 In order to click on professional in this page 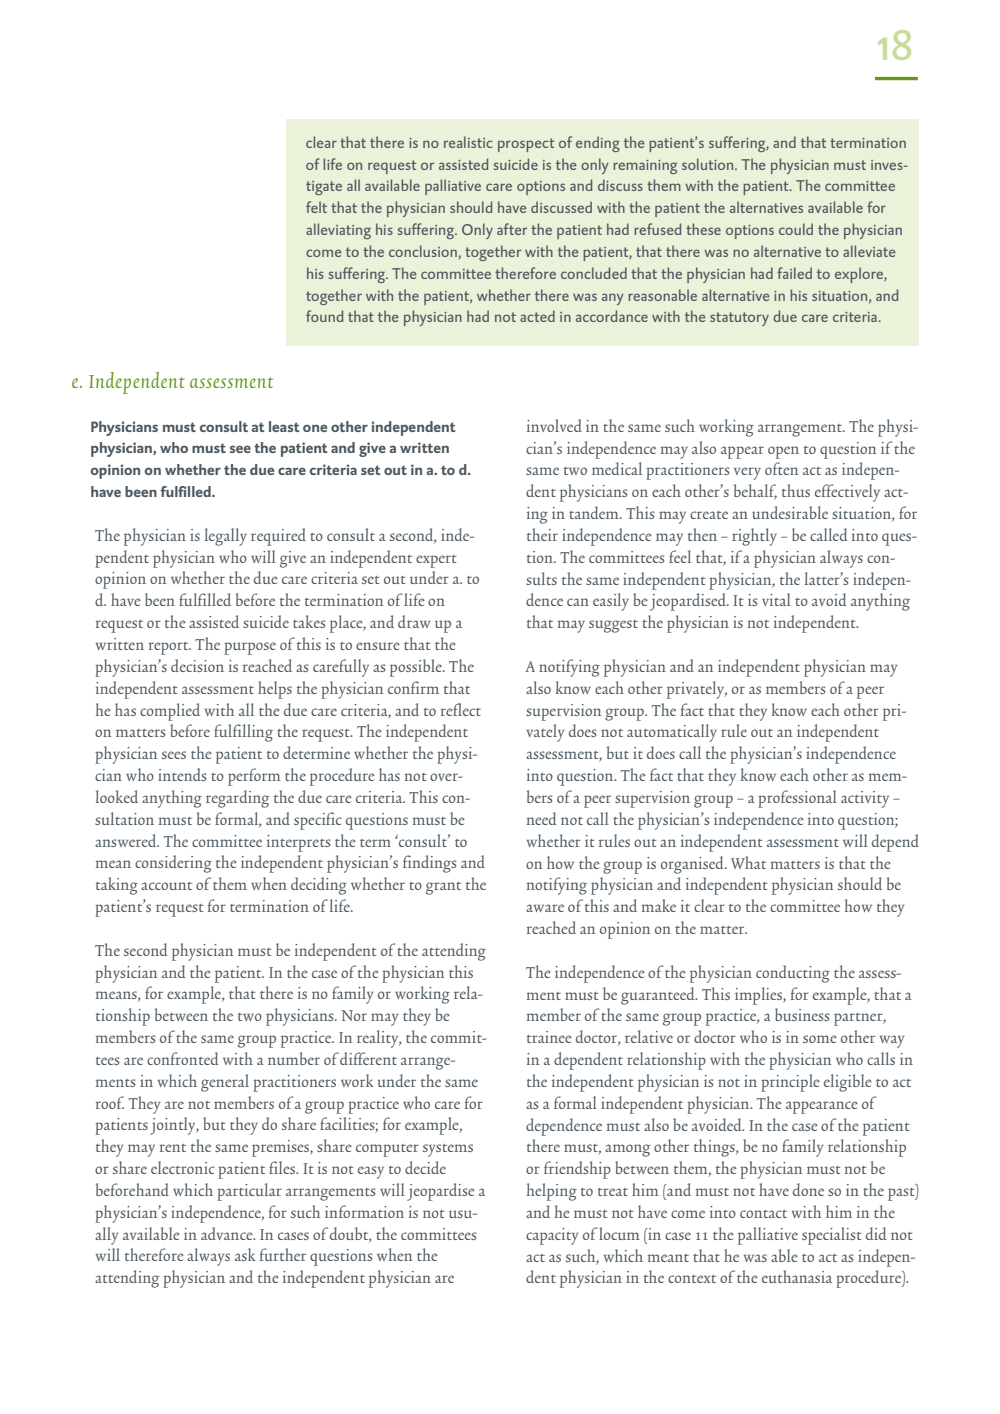, I will do `click(797, 799)`.
